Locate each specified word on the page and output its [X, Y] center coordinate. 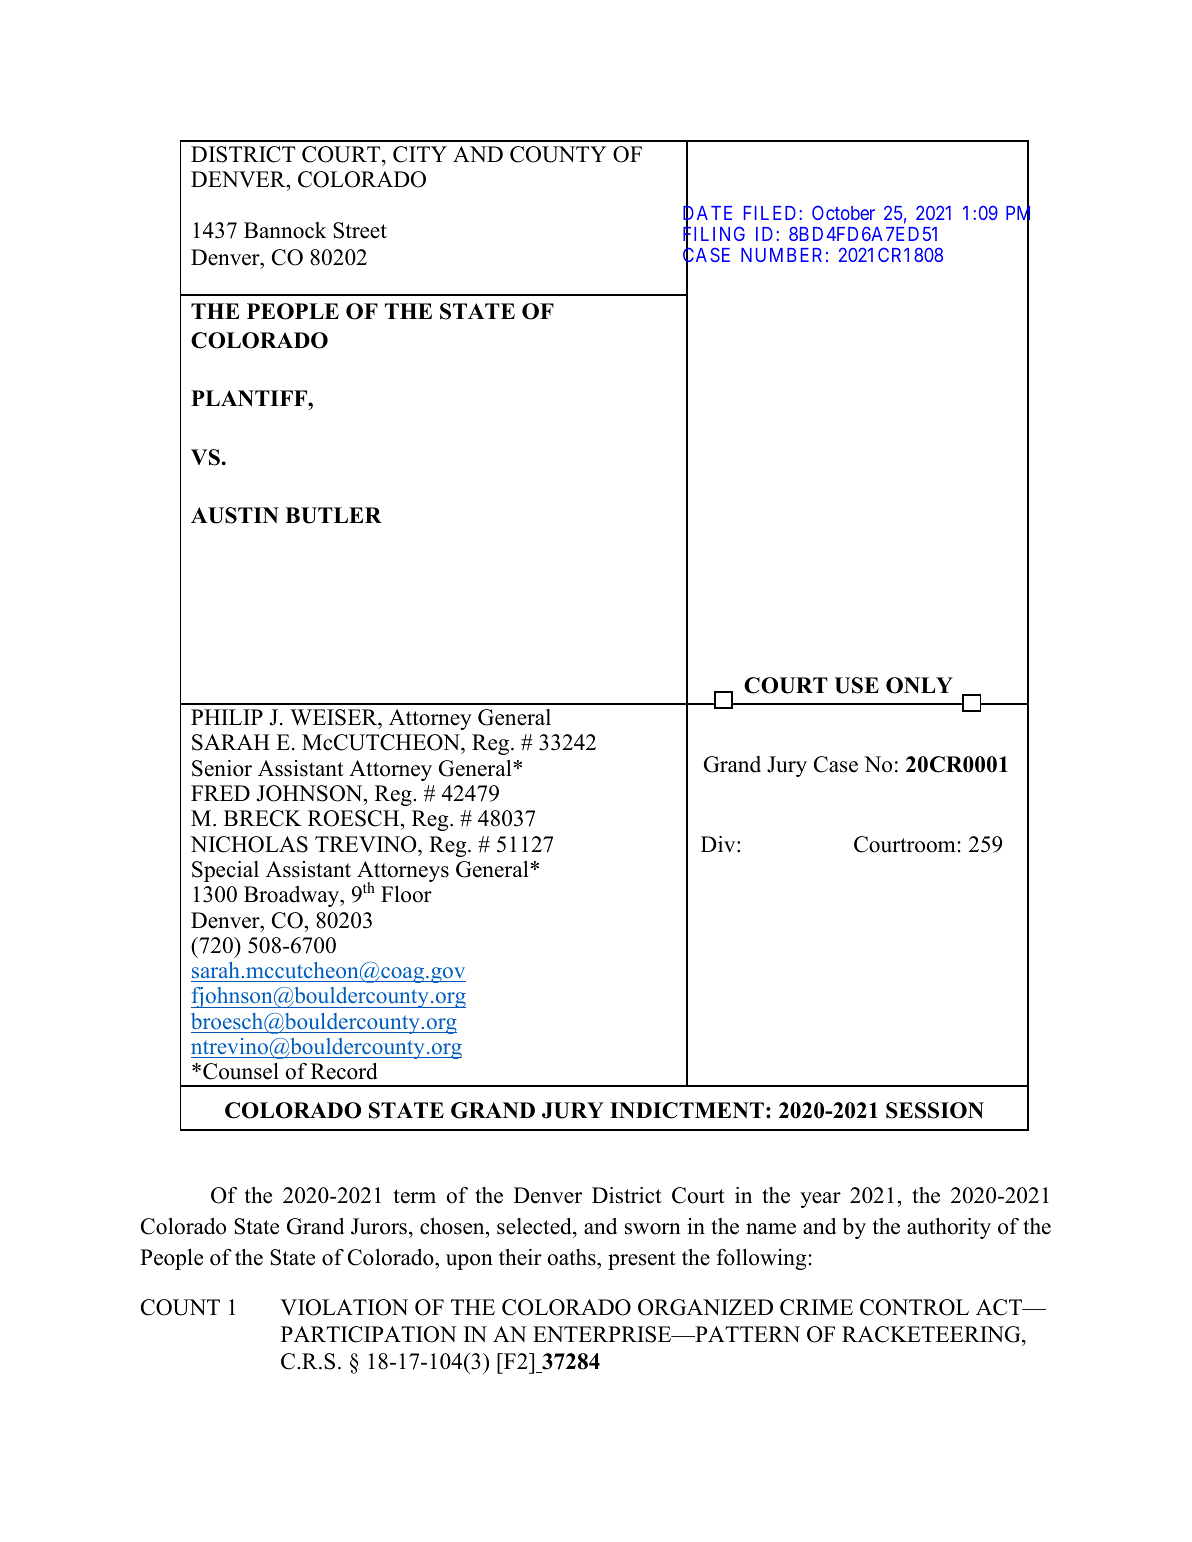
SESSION [935, 1110]
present [642, 1260]
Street [360, 230]
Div [719, 844]
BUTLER [333, 515]
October [843, 212]
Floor [406, 894]
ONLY [919, 685]
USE [857, 685]
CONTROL [914, 1307]
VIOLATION [344, 1307]
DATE [707, 214]
